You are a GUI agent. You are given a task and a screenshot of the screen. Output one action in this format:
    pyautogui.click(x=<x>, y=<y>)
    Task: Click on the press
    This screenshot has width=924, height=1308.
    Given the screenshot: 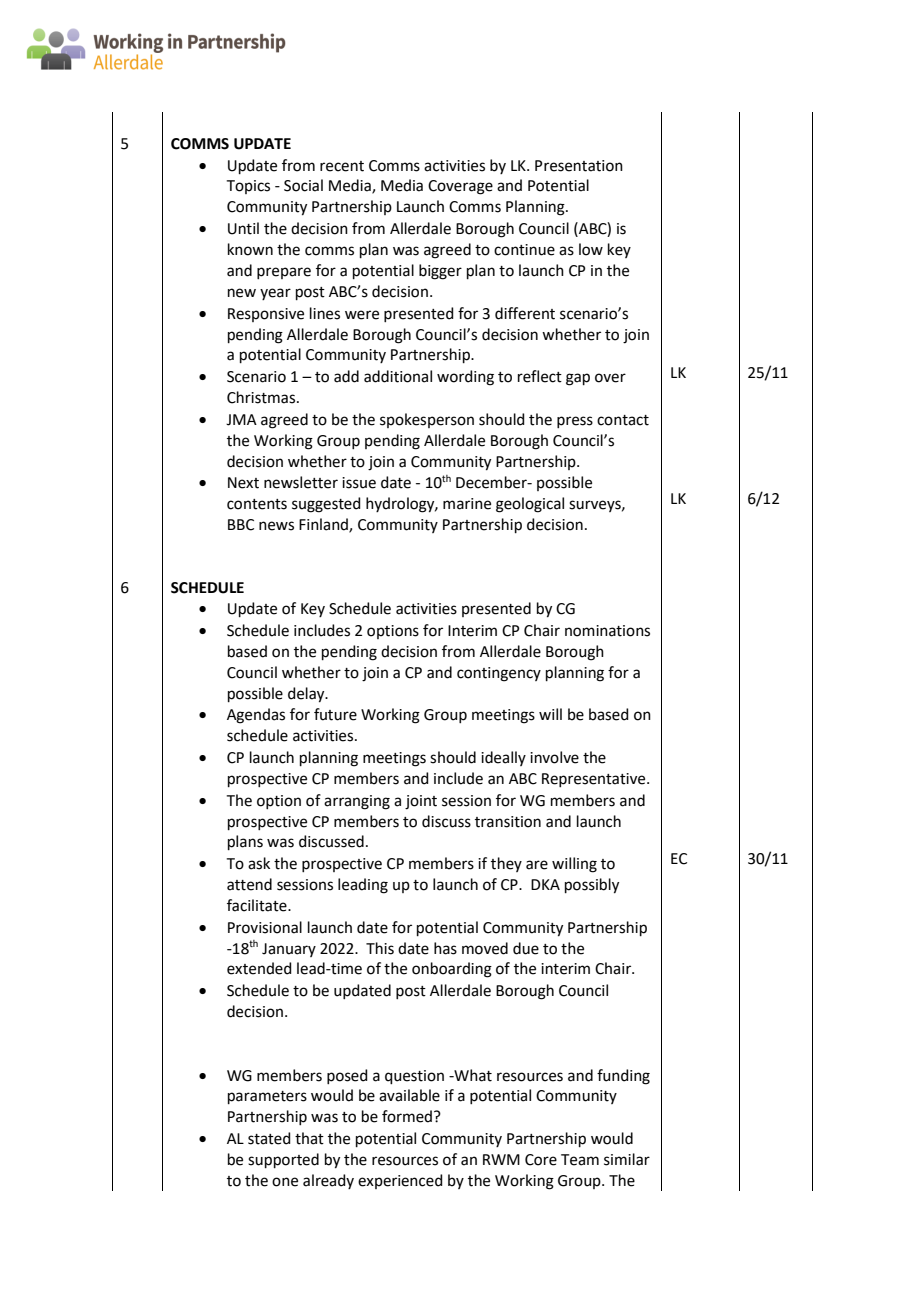 What is the action you would take?
    pyautogui.click(x=575, y=422)
